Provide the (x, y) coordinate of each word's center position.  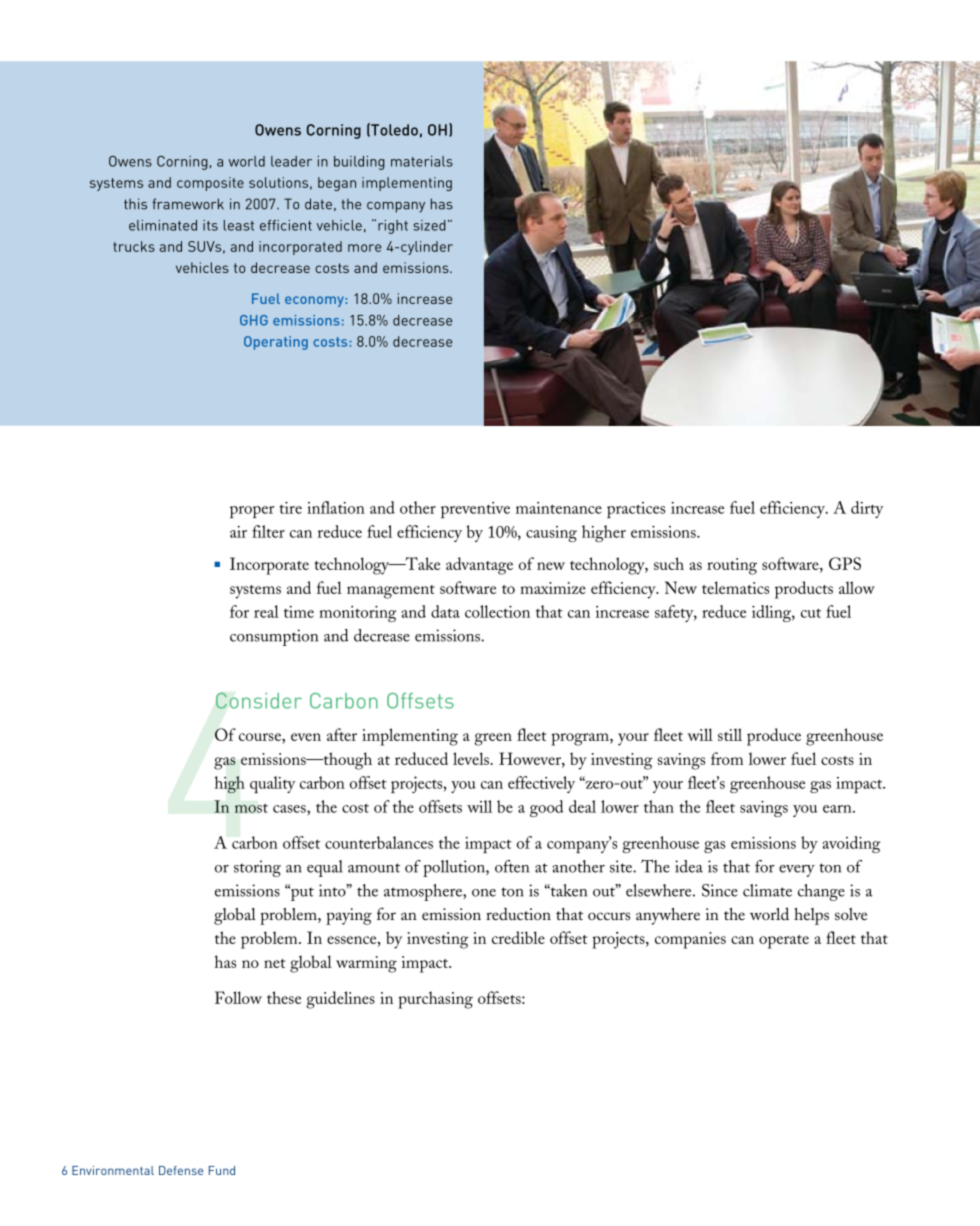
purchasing (435, 1000)
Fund (222, 1170)
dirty (867, 509)
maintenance (559, 508)
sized (429, 225)
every (797, 871)
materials (422, 161)
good (546, 808)
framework (188, 204)
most (251, 808)
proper (252, 512)
